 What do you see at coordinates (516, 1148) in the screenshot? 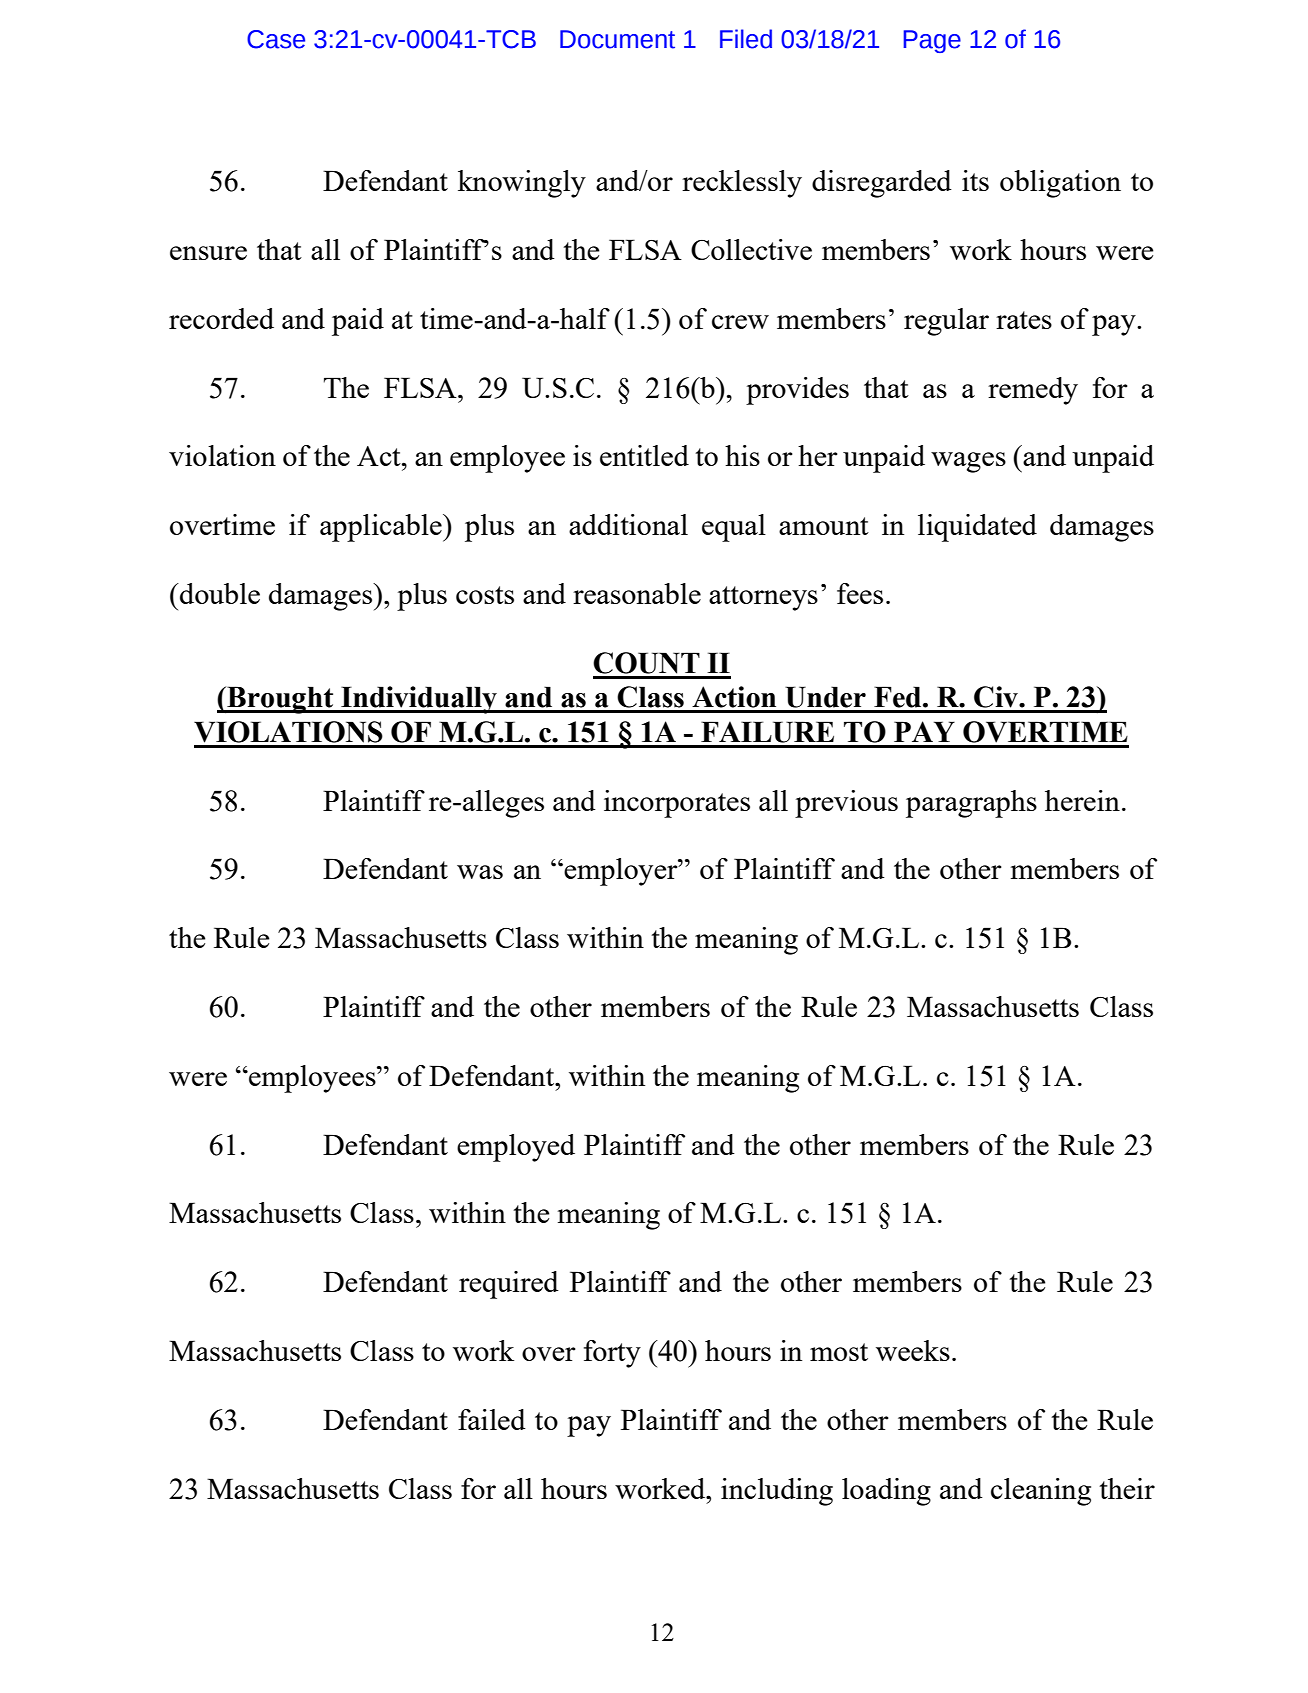
I see `employed` at bounding box center [516, 1148].
